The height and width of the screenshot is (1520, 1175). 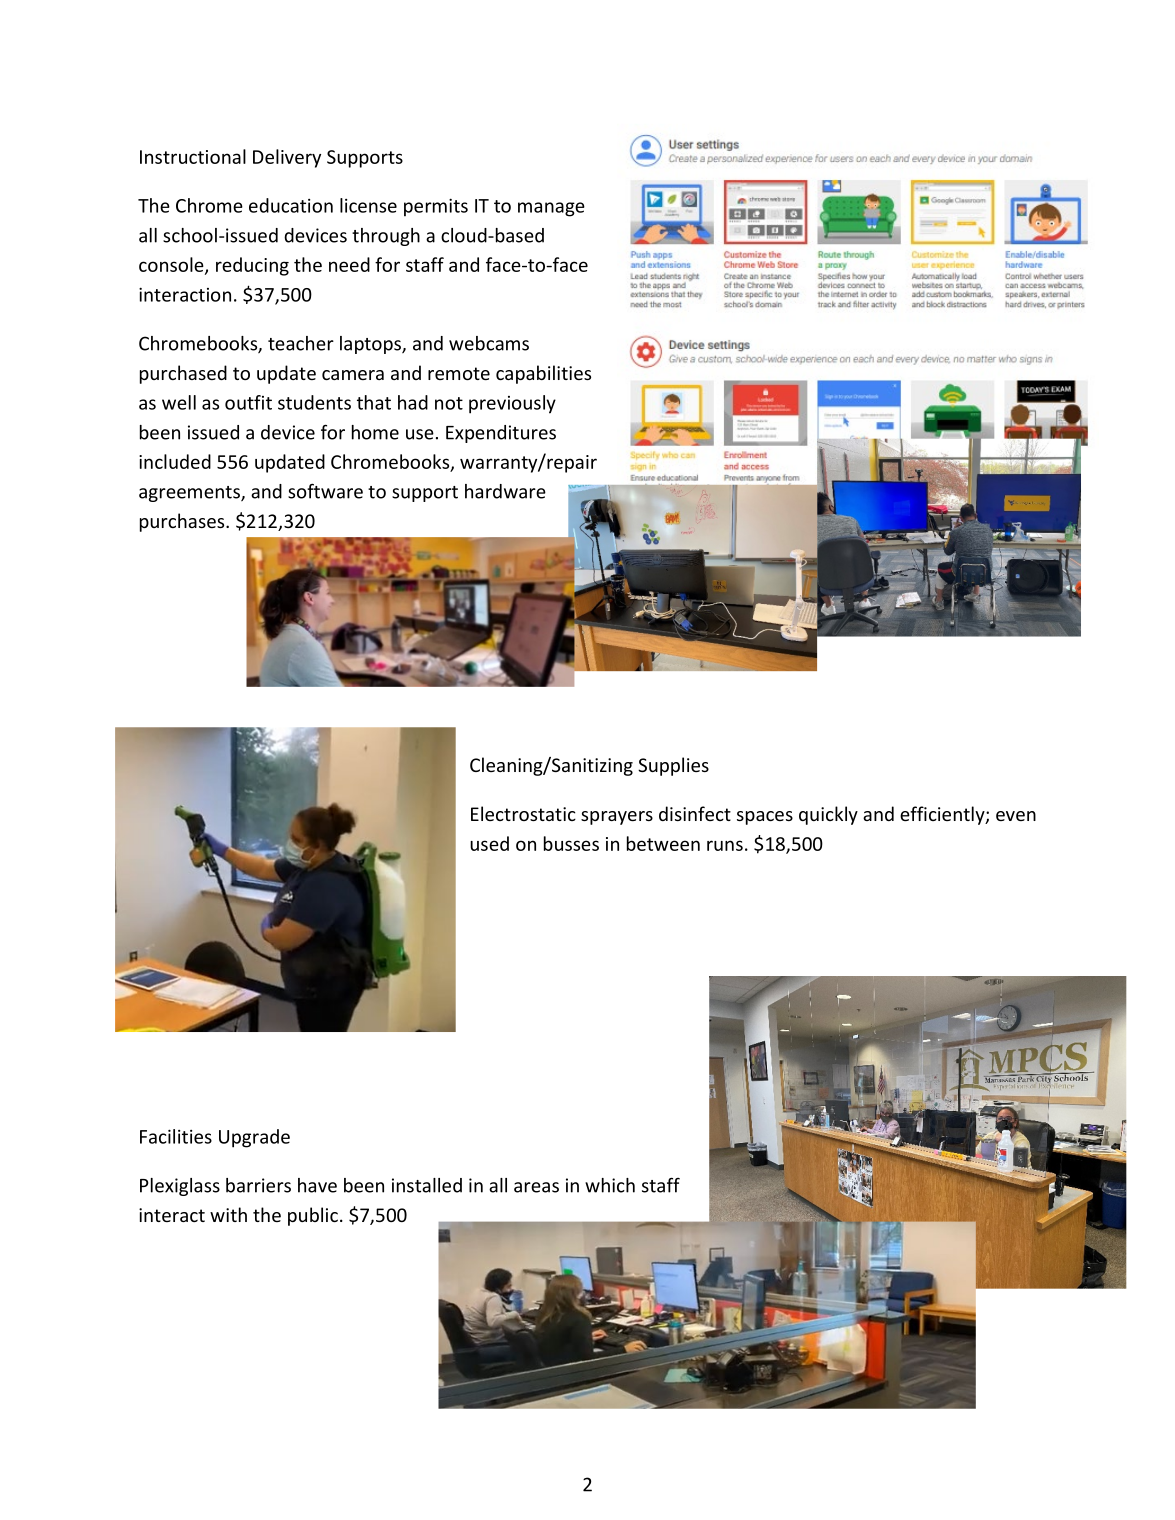 I want to click on manage, so click(x=551, y=209).
